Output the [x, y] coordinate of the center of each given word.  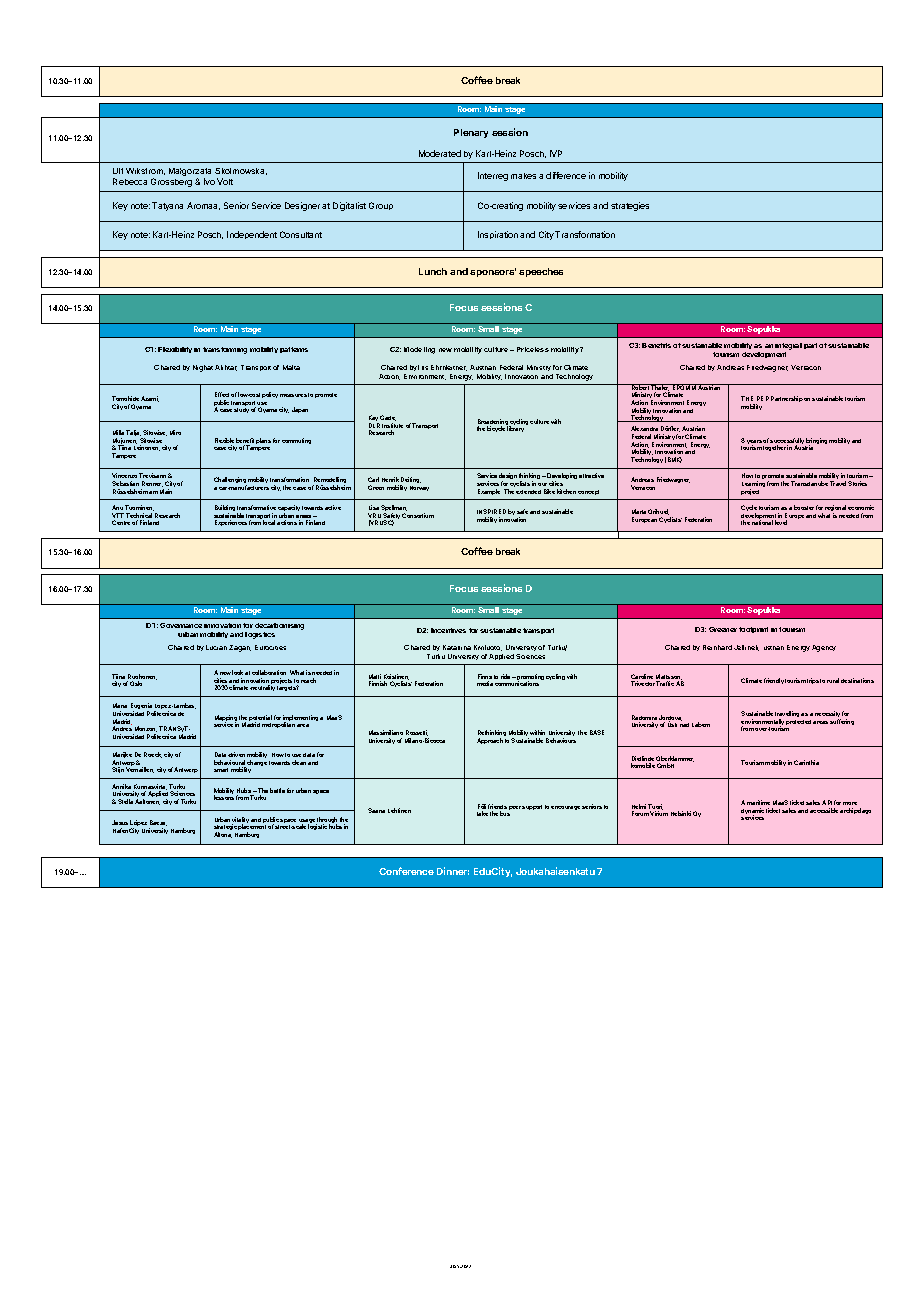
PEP [763, 398]
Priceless [533, 349]
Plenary [471, 133]
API [827, 802]
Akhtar [226, 368]
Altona [223, 835]
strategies [630, 206]
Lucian [216, 647]
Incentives [448, 630]
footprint [753, 630]
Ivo [209, 181]
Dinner [453, 871]
